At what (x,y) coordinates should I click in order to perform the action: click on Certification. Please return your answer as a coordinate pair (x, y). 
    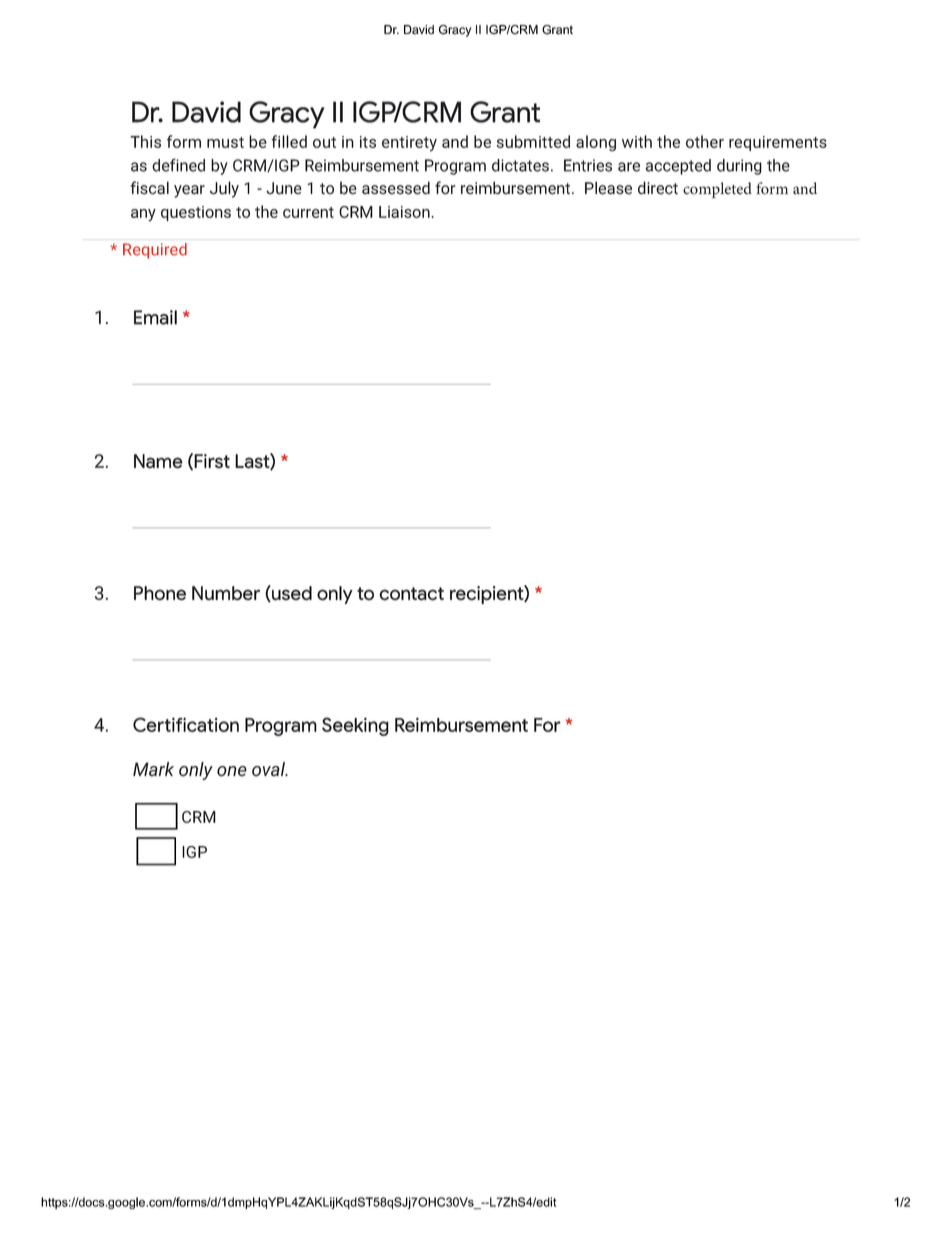
    Looking at the image, I should click on (186, 724).
